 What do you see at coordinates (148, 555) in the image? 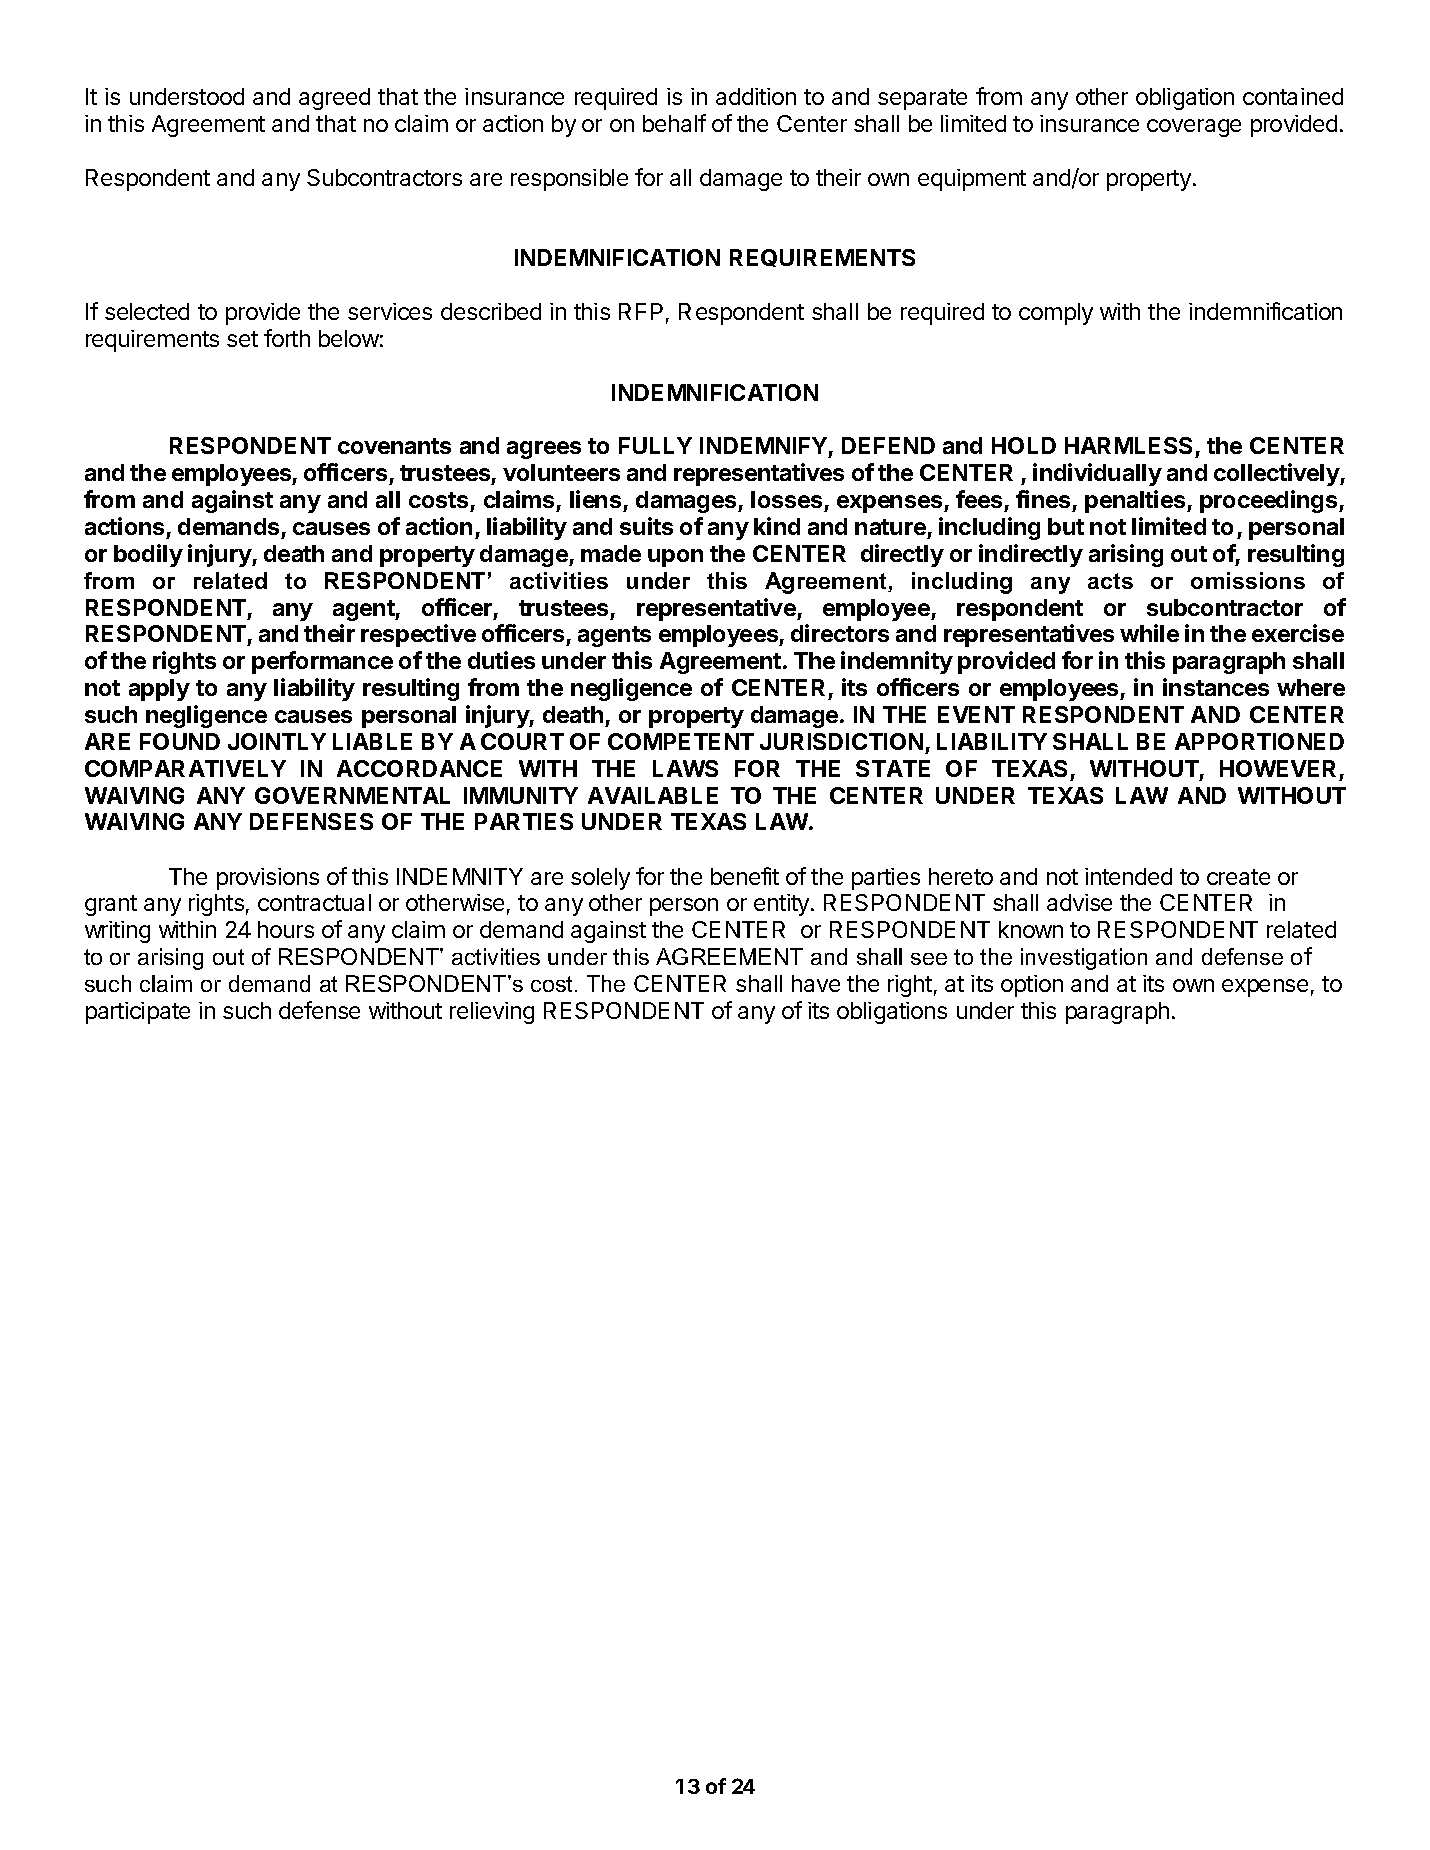
I see `bodily` at bounding box center [148, 555].
